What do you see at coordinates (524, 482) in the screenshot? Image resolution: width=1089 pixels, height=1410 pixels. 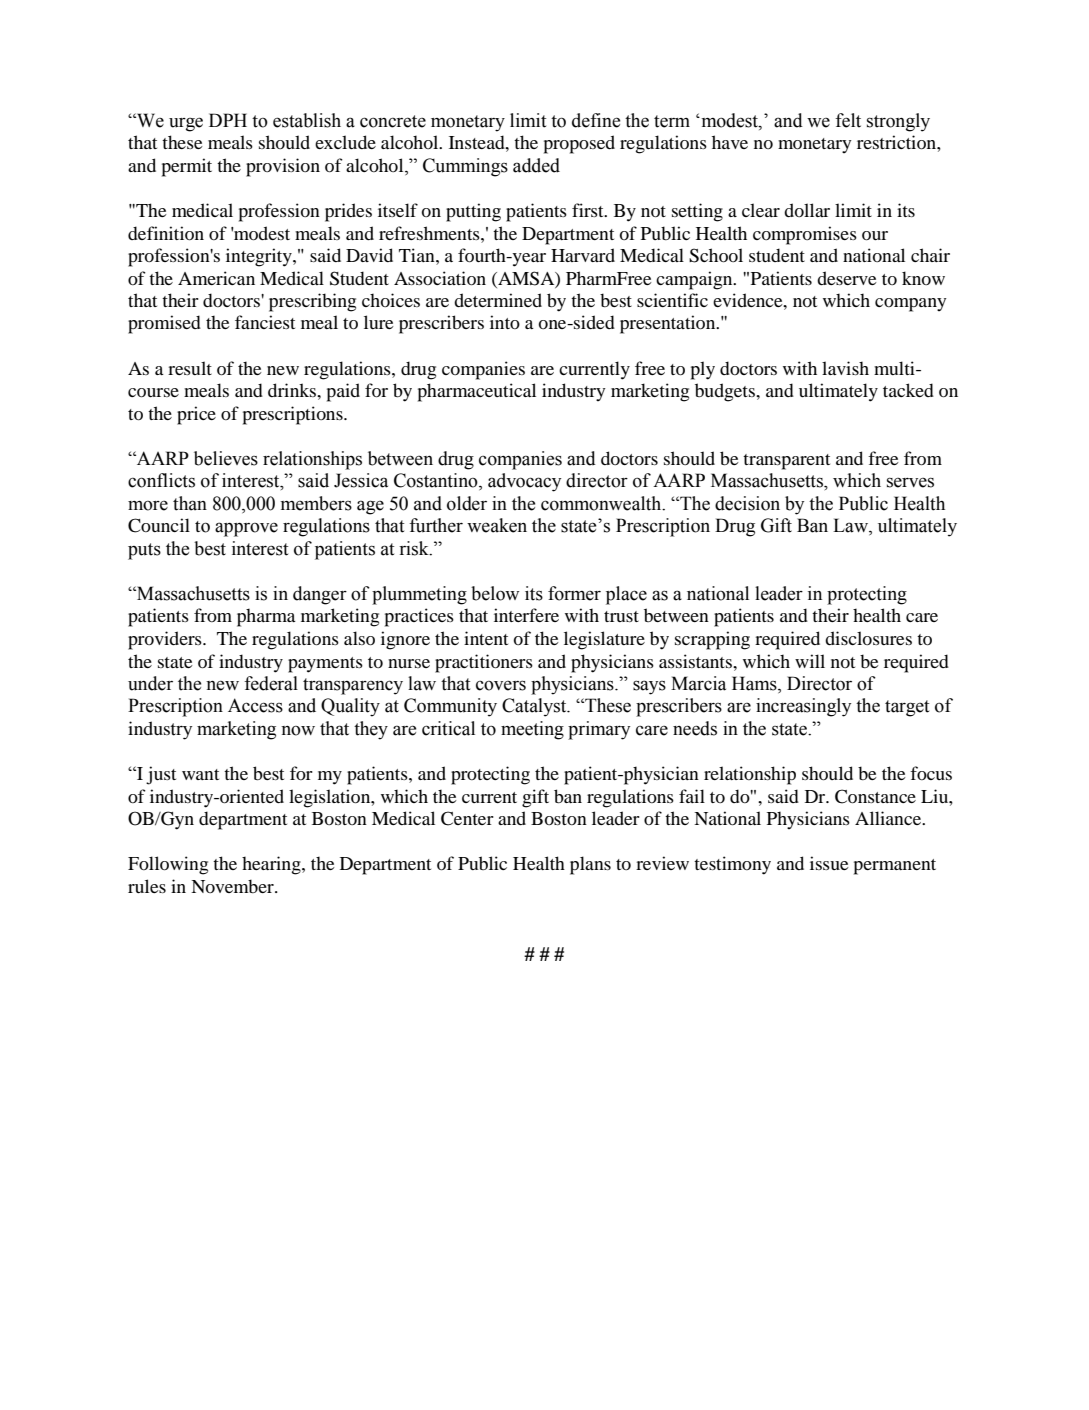 I see `advocacy` at bounding box center [524, 482].
